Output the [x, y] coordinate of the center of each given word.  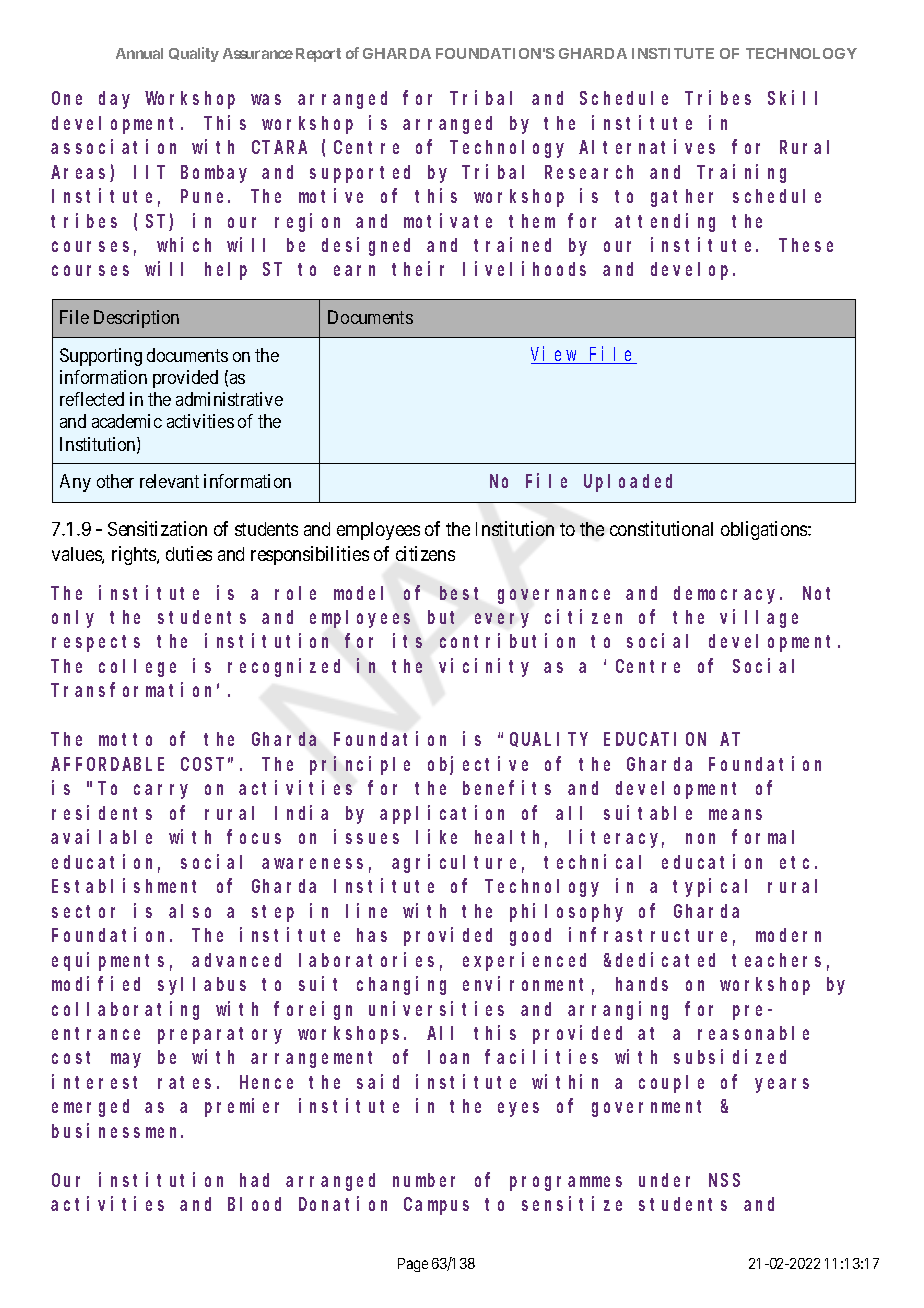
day [114, 100]
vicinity [484, 667]
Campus [436, 1206]
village [759, 618]
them [532, 221]
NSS [724, 1180]
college [137, 668]
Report [318, 55]
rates [184, 1082]
